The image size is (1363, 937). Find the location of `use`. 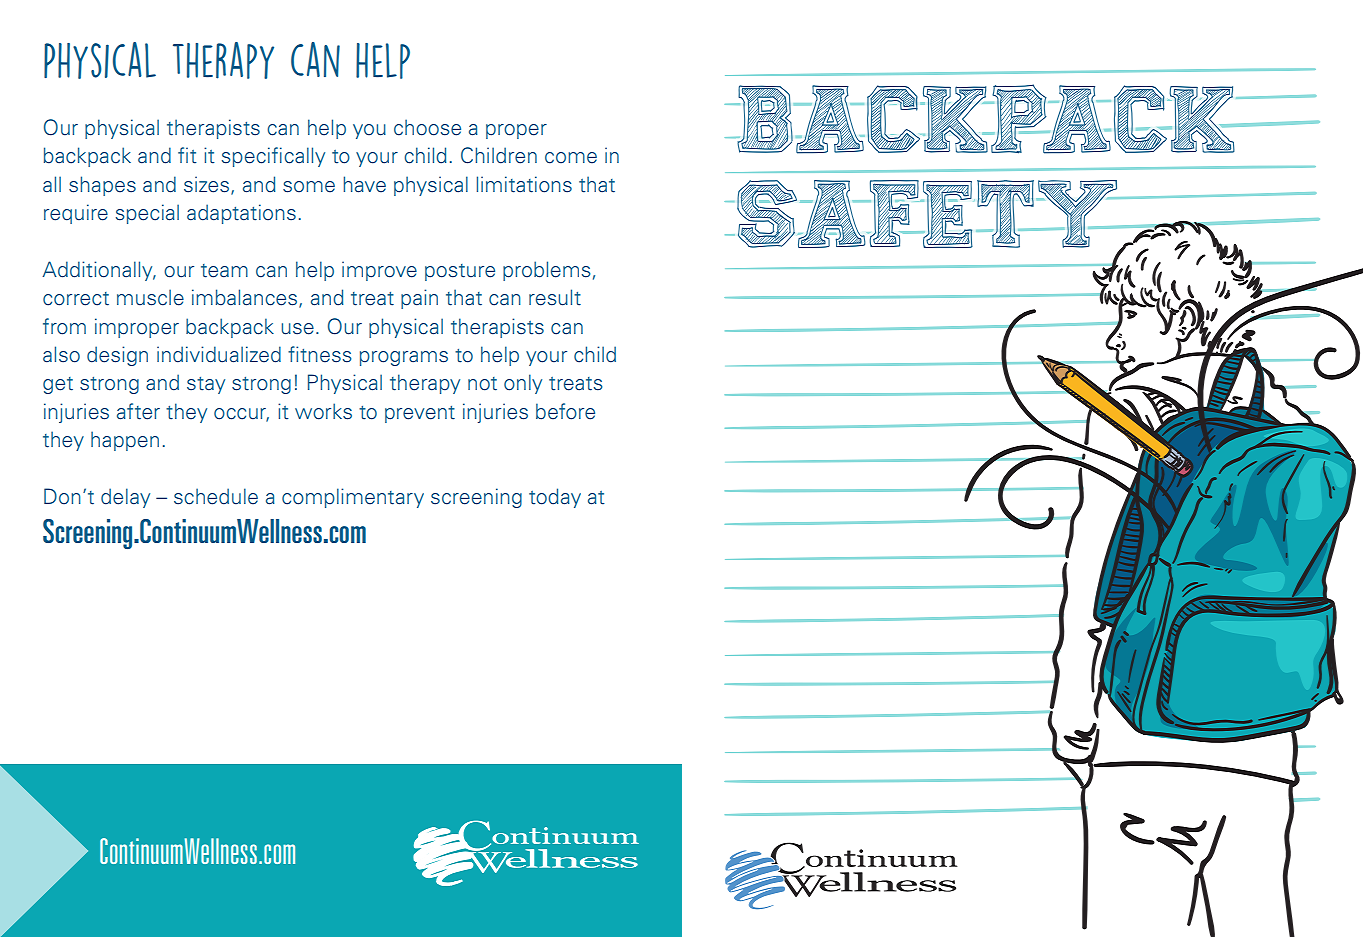

use is located at coordinates (297, 329).
